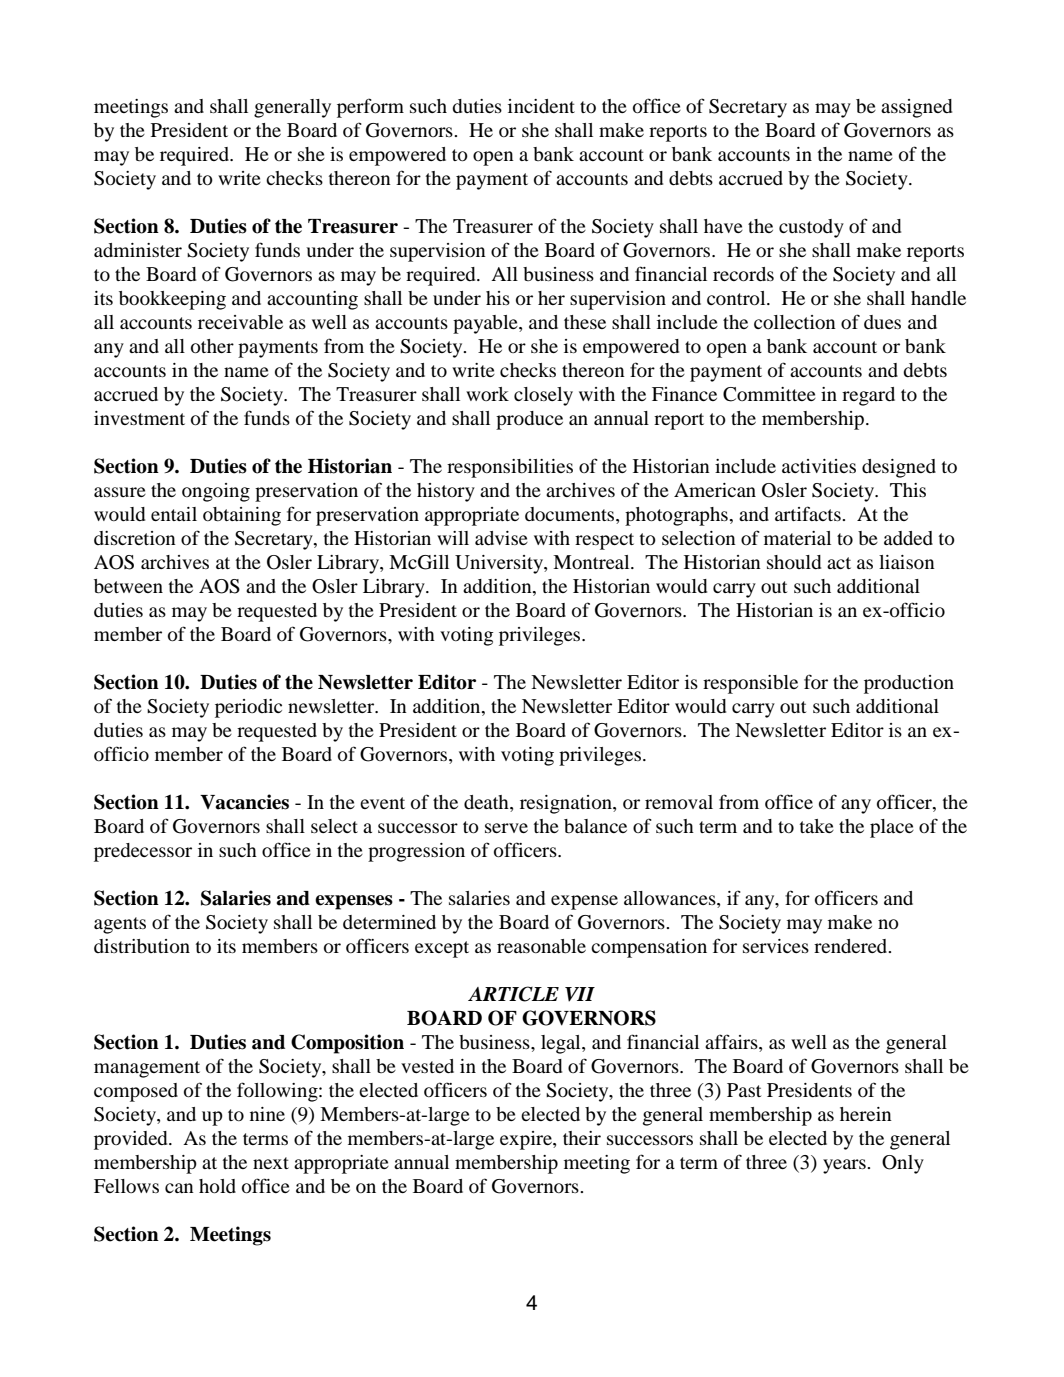 The height and width of the screenshot is (1377, 1064). I want to click on periodic, so click(248, 708).
